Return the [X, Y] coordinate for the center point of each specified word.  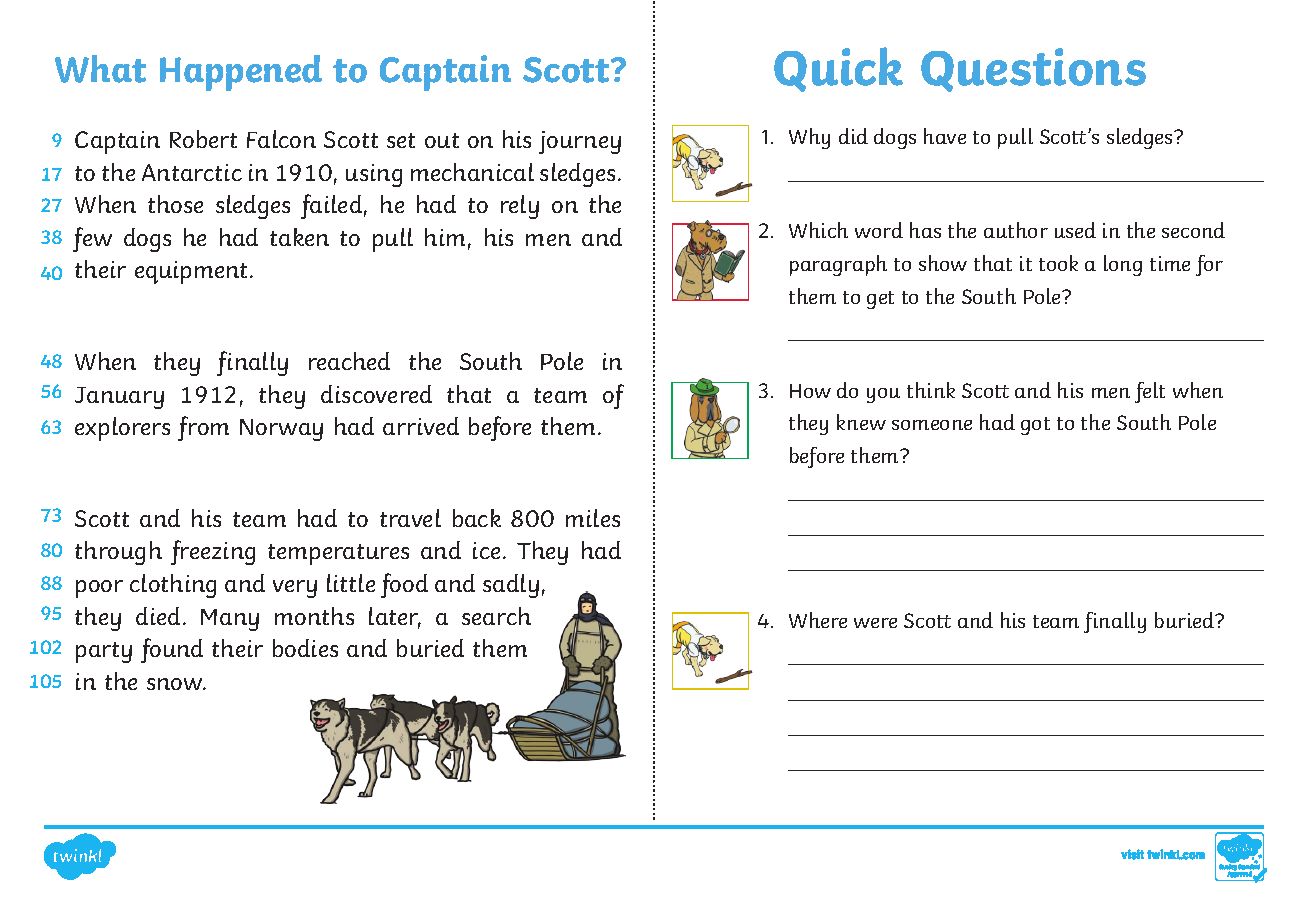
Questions [1033, 70]
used [1075, 230]
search [496, 616]
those [175, 204]
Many [230, 620]
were [875, 623]
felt [1150, 392]
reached [349, 361]
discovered [376, 394]
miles [593, 518]
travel [410, 518]
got [1035, 426]
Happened [241, 73]
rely [520, 207]
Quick [838, 69]
